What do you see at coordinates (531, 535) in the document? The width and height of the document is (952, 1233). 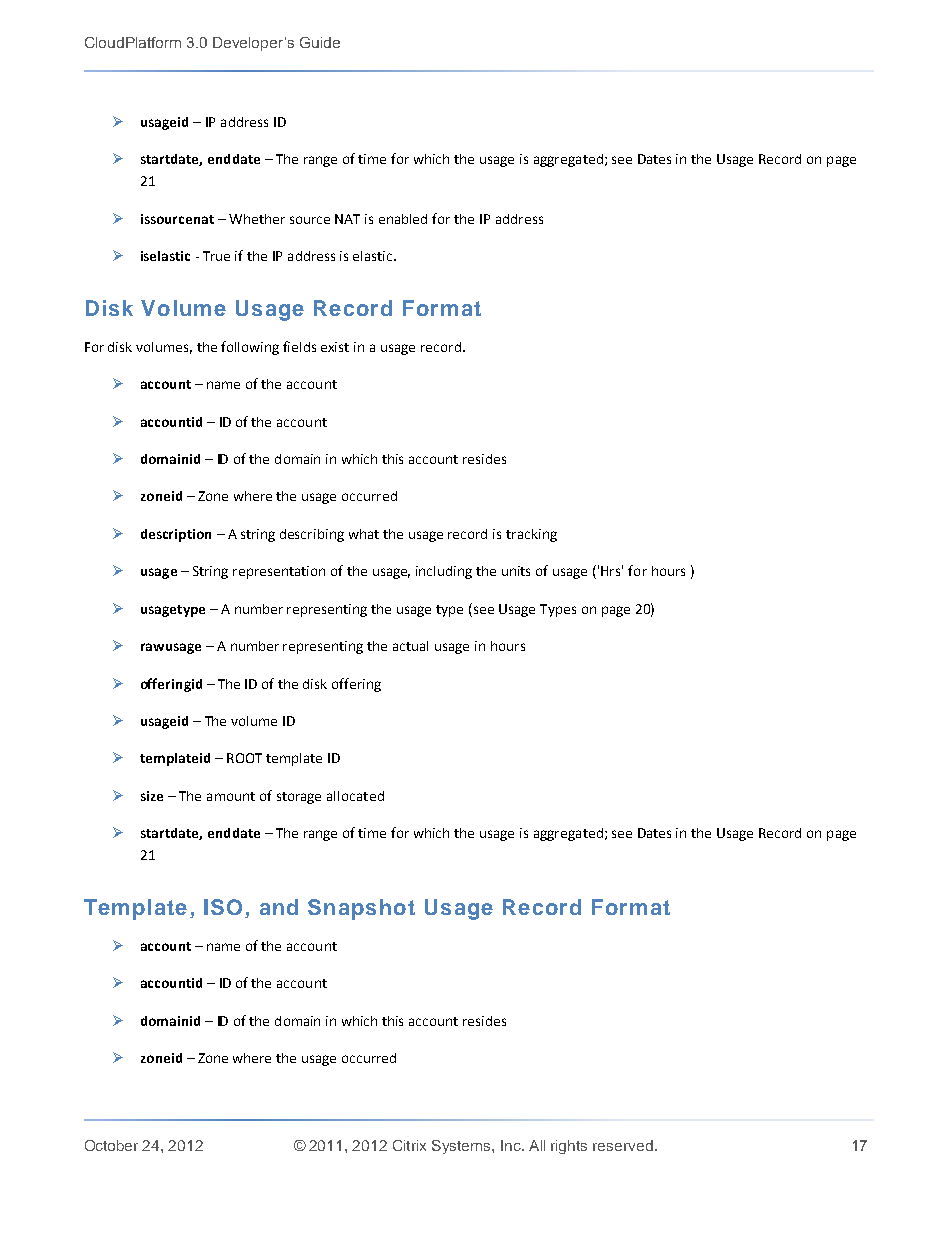 I see `tracking` at bounding box center [531, 535].
